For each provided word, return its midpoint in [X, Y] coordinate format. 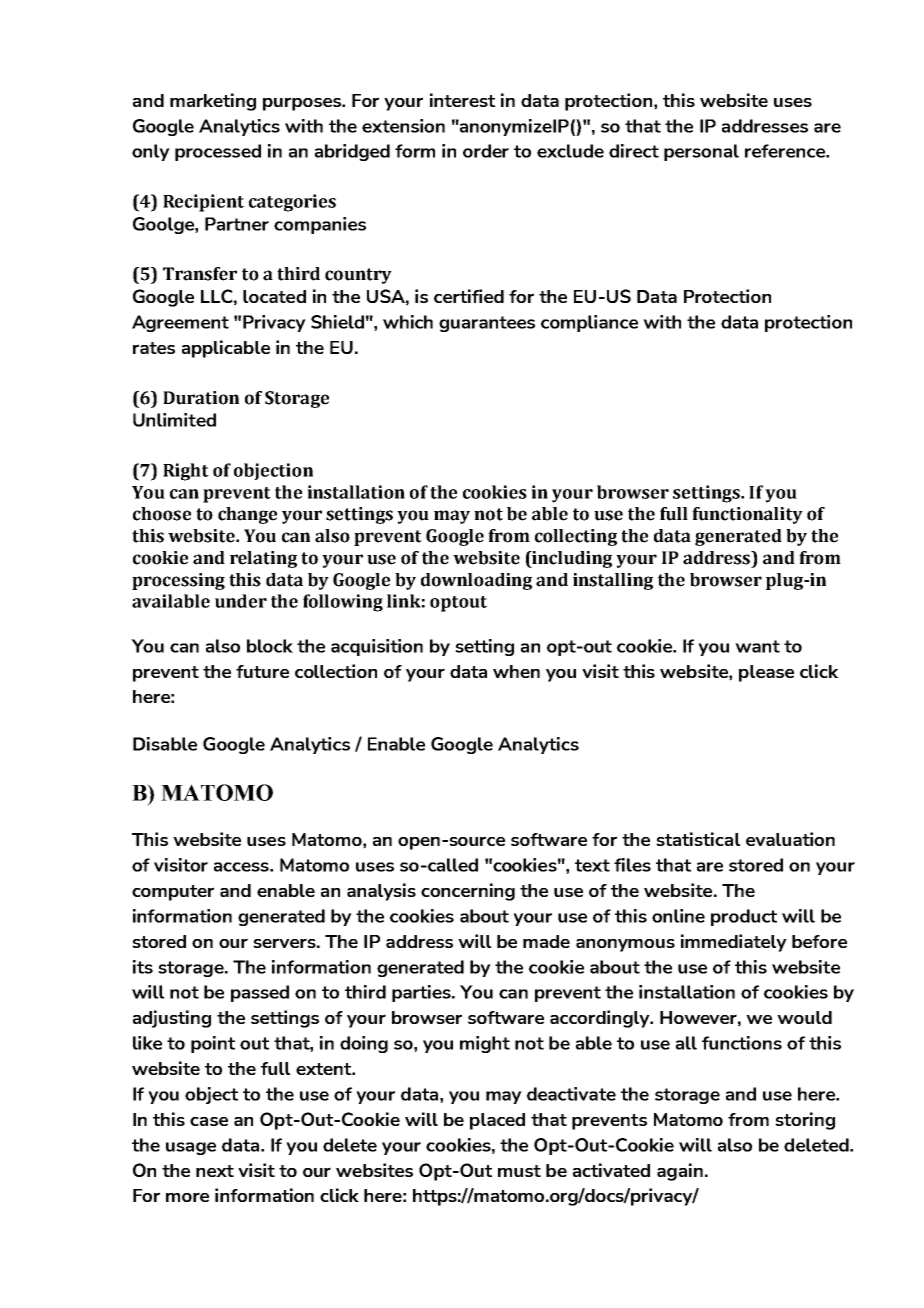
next [215, 1171]
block [270, 646]
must [519, 1171]
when [516, 671]
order [486, 151]
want [757, 646]
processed [218, 152]
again [680, 1172]
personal [701, 152]
